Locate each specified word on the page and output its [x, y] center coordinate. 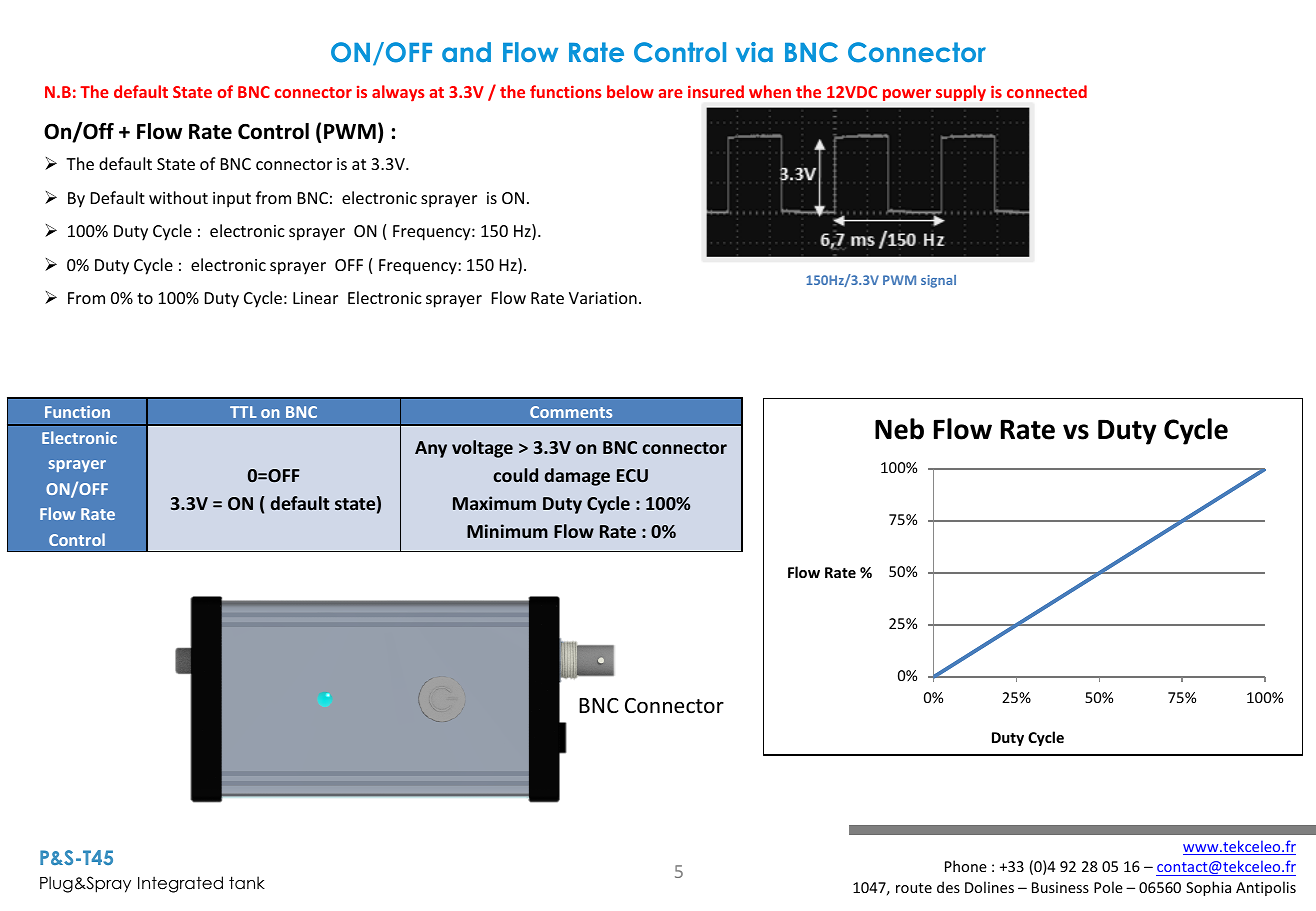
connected [1047, 91]
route [914, 888]
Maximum [494, 503]
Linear [315, 298]
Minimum [507, 531]
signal [938, 281]
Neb [899, 429]
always [398, 93]
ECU [632, 475]
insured [716, 91]
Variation [603, 298]
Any [431, 449]
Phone [966, 866]
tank [247, 883]
